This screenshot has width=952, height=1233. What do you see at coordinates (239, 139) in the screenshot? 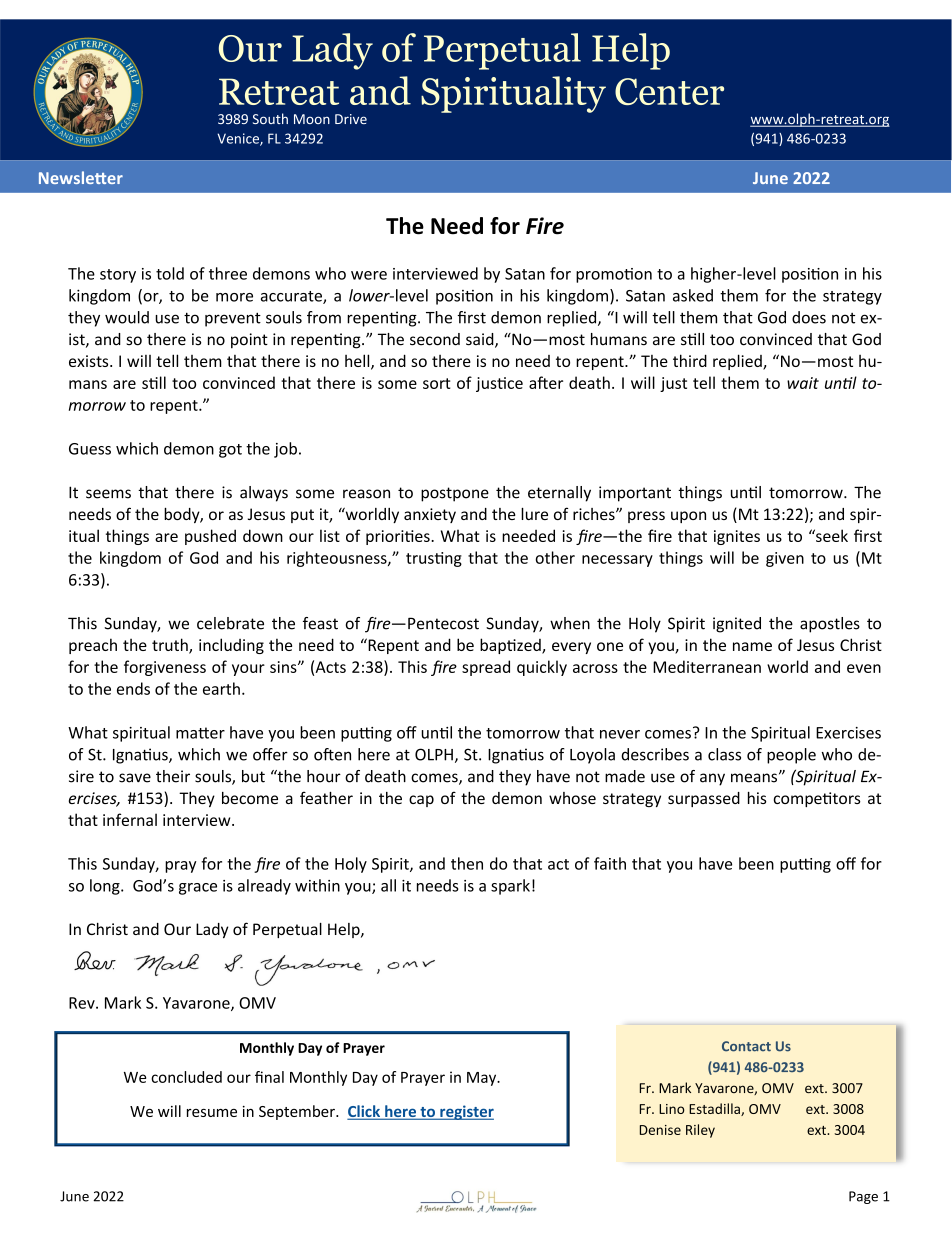
I see `Venice` at bounding box center [239, 139].
